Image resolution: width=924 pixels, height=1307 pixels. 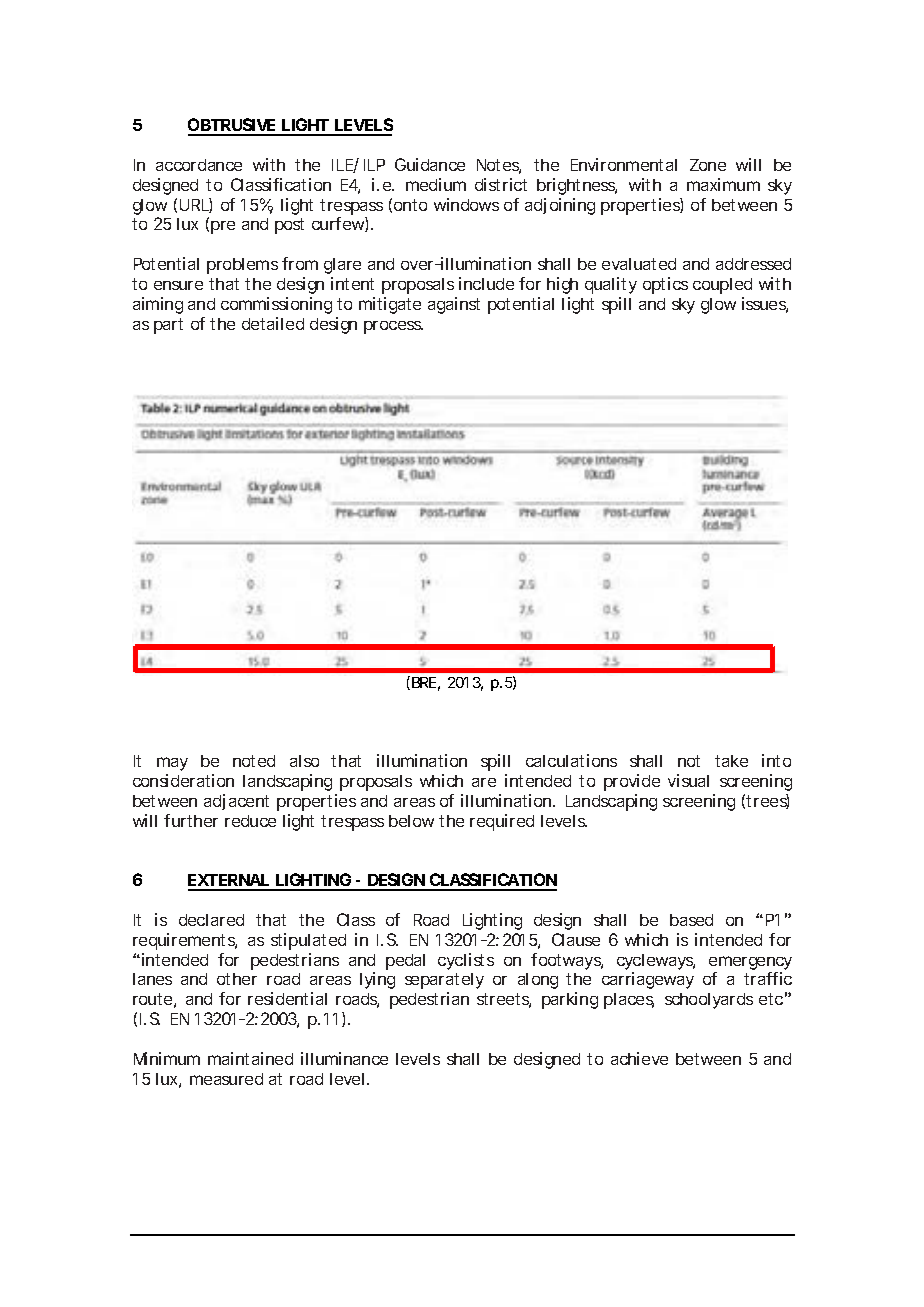 What do you see at coordinates (250, 1058) in the page?
I see `maintained` at bounding box center [250, 1058].
